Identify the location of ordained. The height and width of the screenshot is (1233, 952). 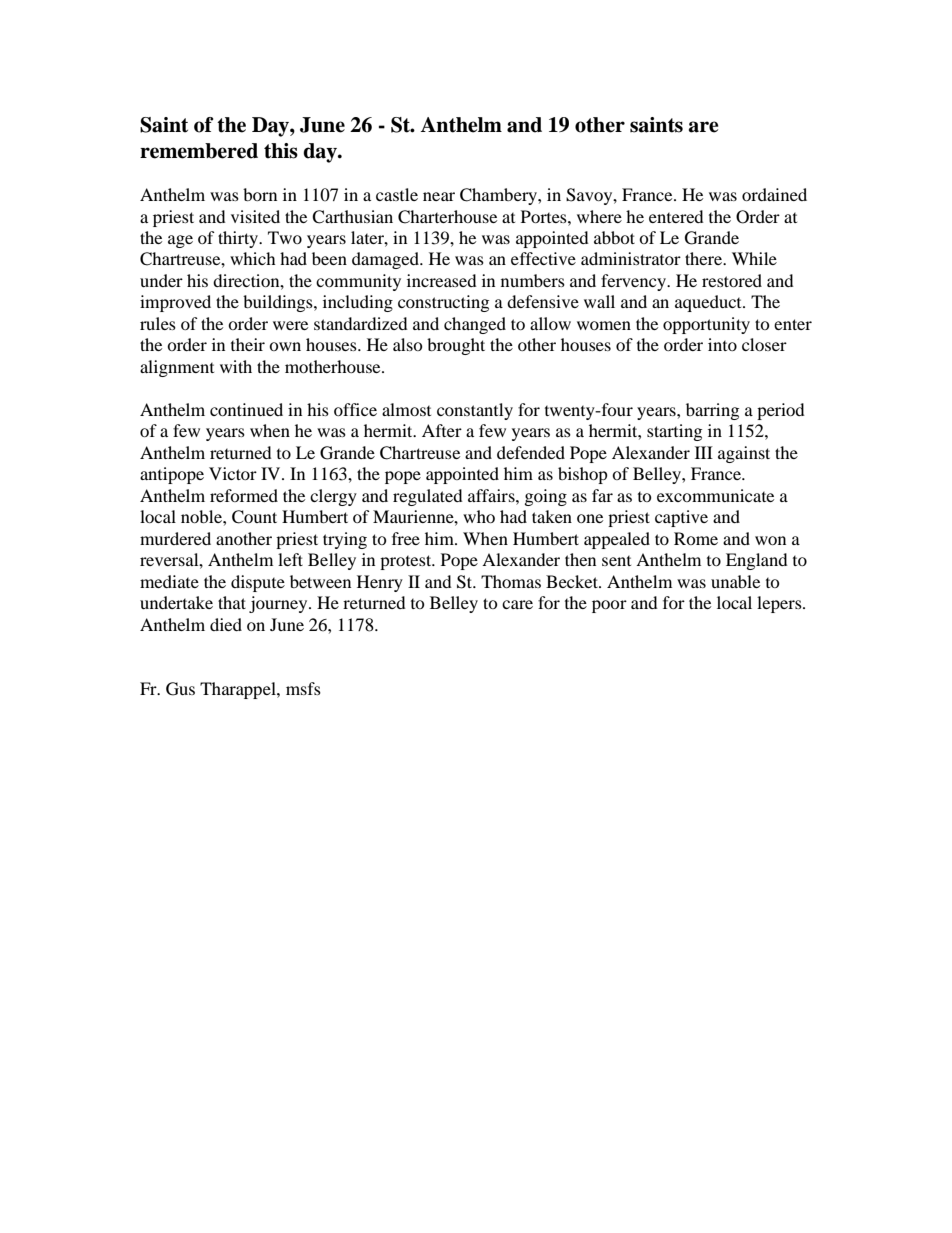
(774, 194).
